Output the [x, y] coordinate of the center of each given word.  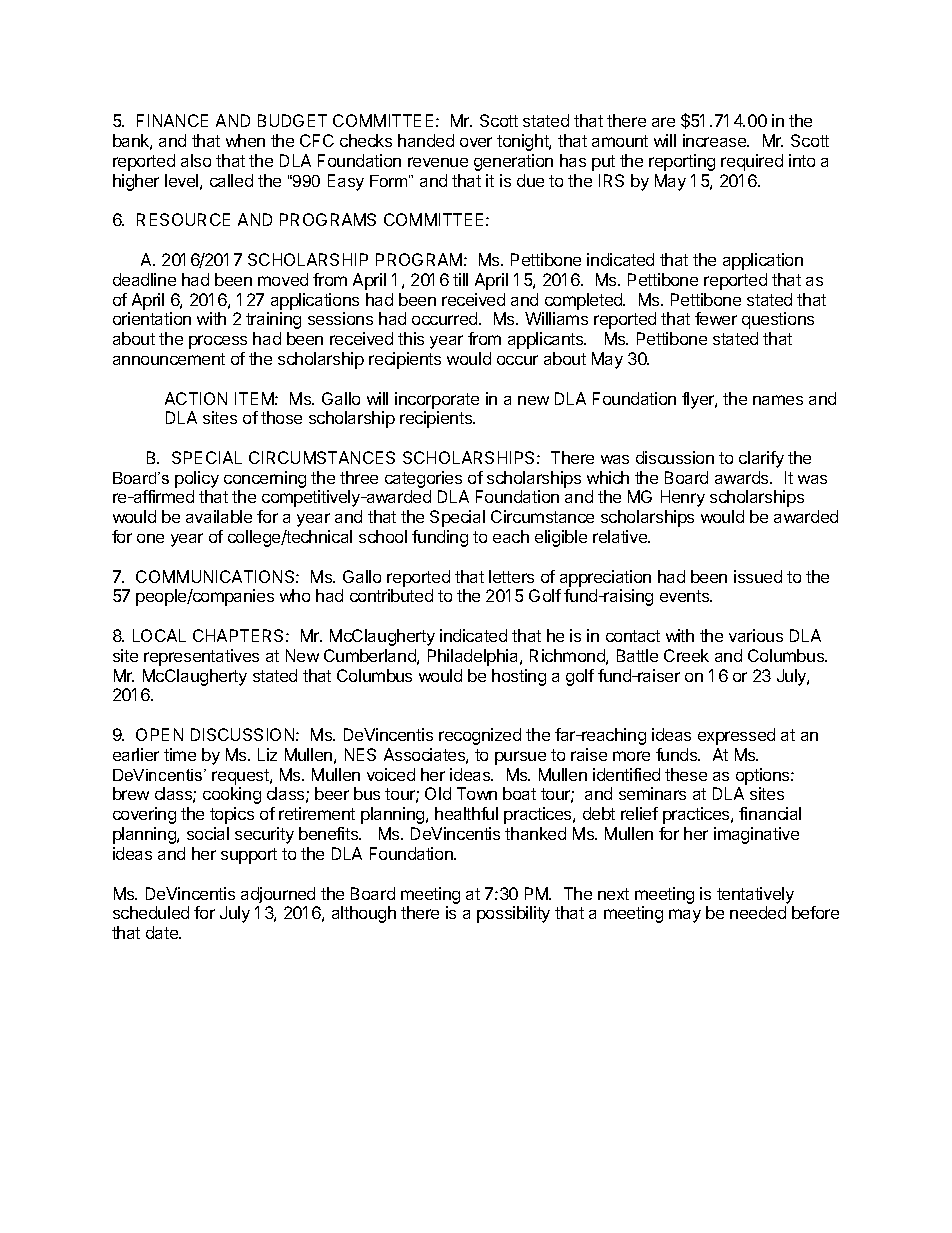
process [218, 342]
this [411, 338]
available [219, 516]
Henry [683, 498]
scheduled [151, 912]
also [196, 160]
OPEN [159, 734]
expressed [736, 736]
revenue [438, 162]
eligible [561, 538]
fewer [716, 318]
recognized [480, 736]
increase [716, 140]
